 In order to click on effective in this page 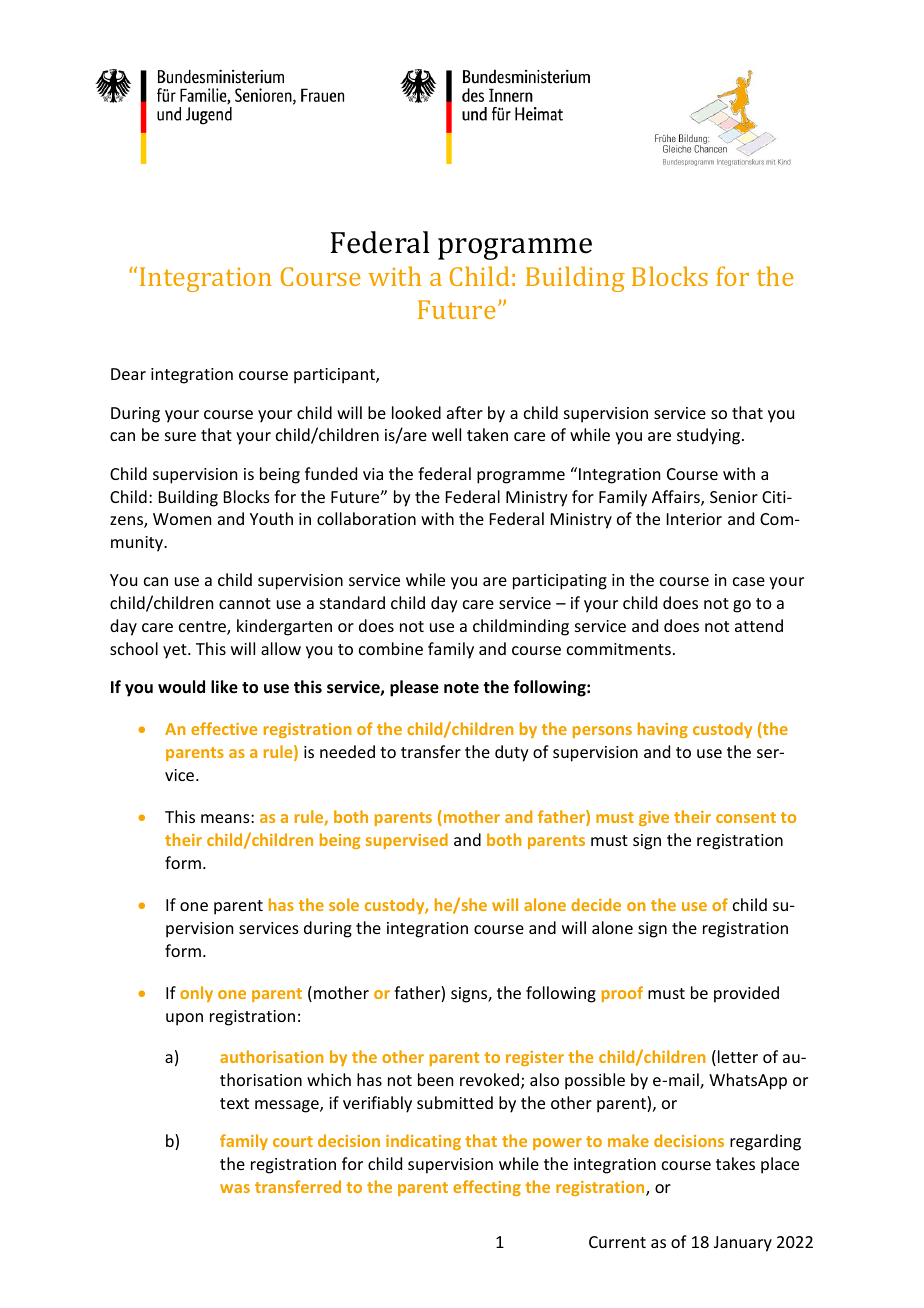, I will do `click(224, 728)`.
